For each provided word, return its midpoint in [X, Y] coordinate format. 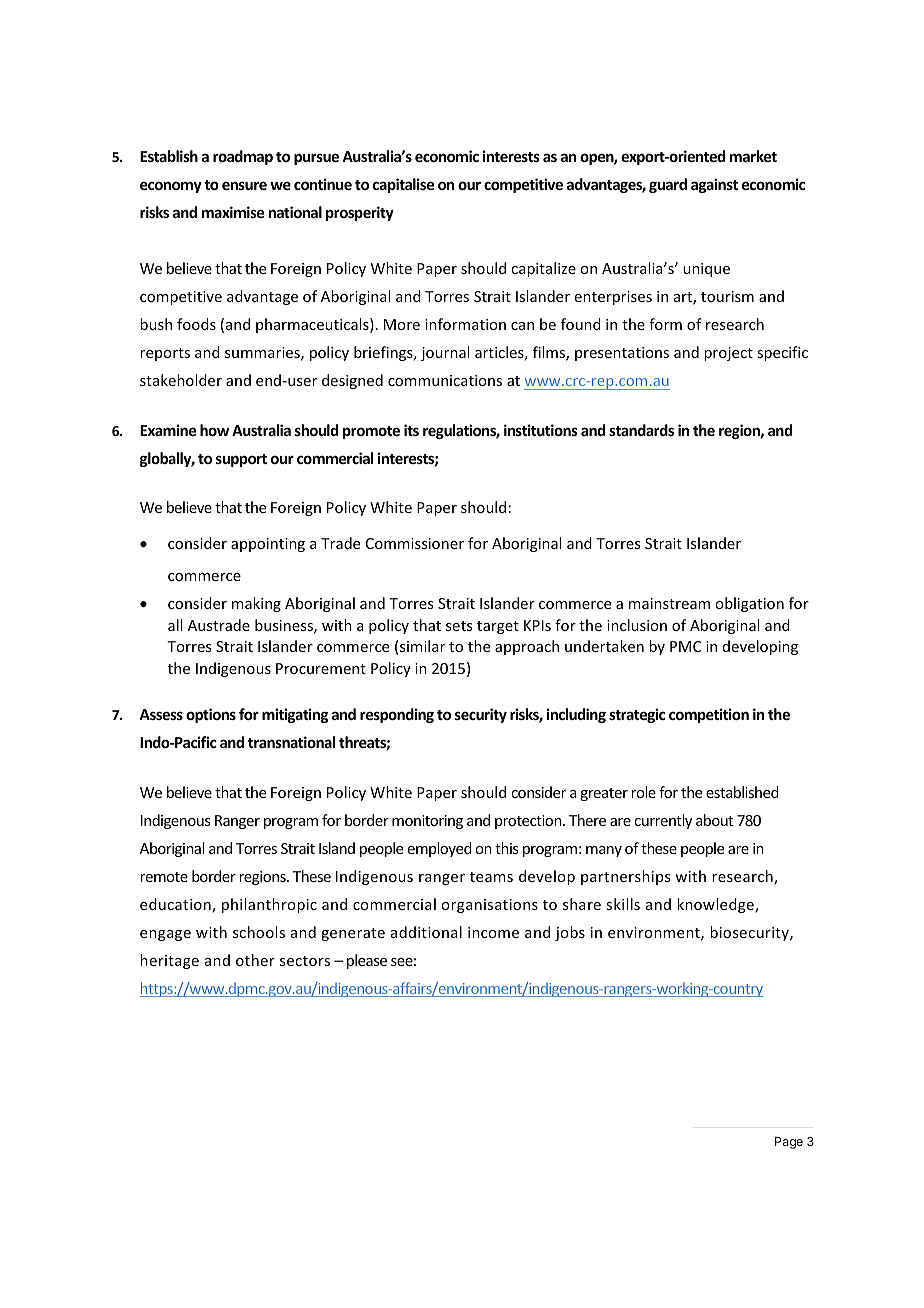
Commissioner [415, 543]
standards [641, 430]
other [255, 960]
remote [164, 877]
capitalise [403, 185]
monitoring [427, 822]
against [714, 185]
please [367, 961]
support [241, 460]
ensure [244, 185]
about [714, 820]
